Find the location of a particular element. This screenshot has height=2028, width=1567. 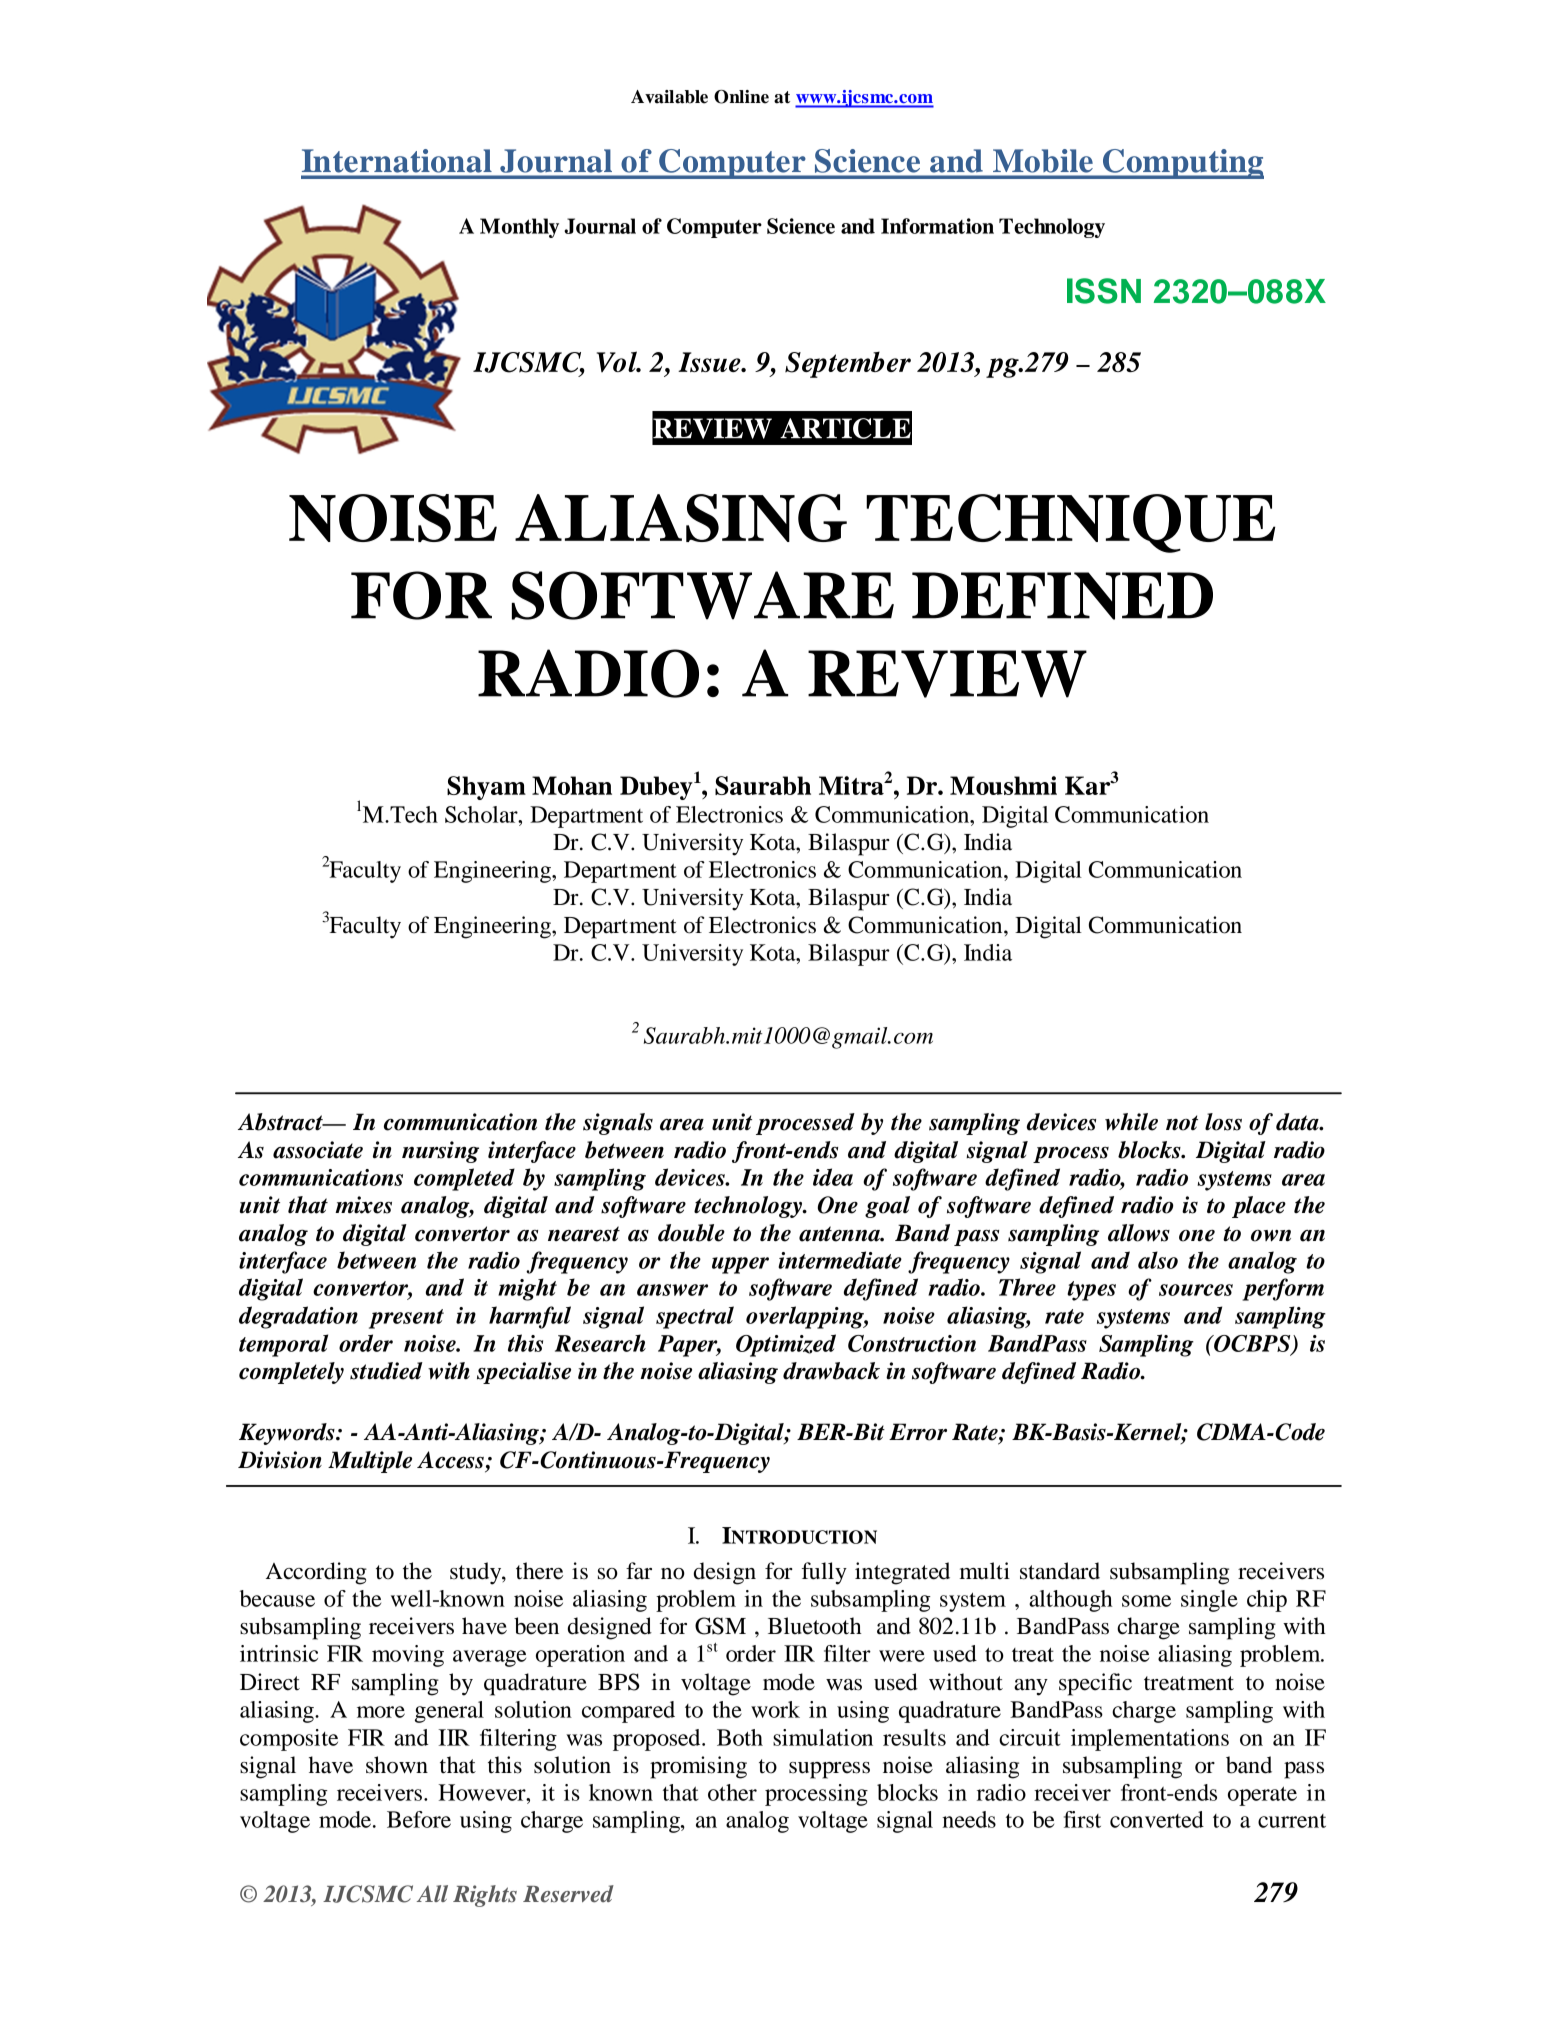

sources is located at coordinates (1196, 1290).
